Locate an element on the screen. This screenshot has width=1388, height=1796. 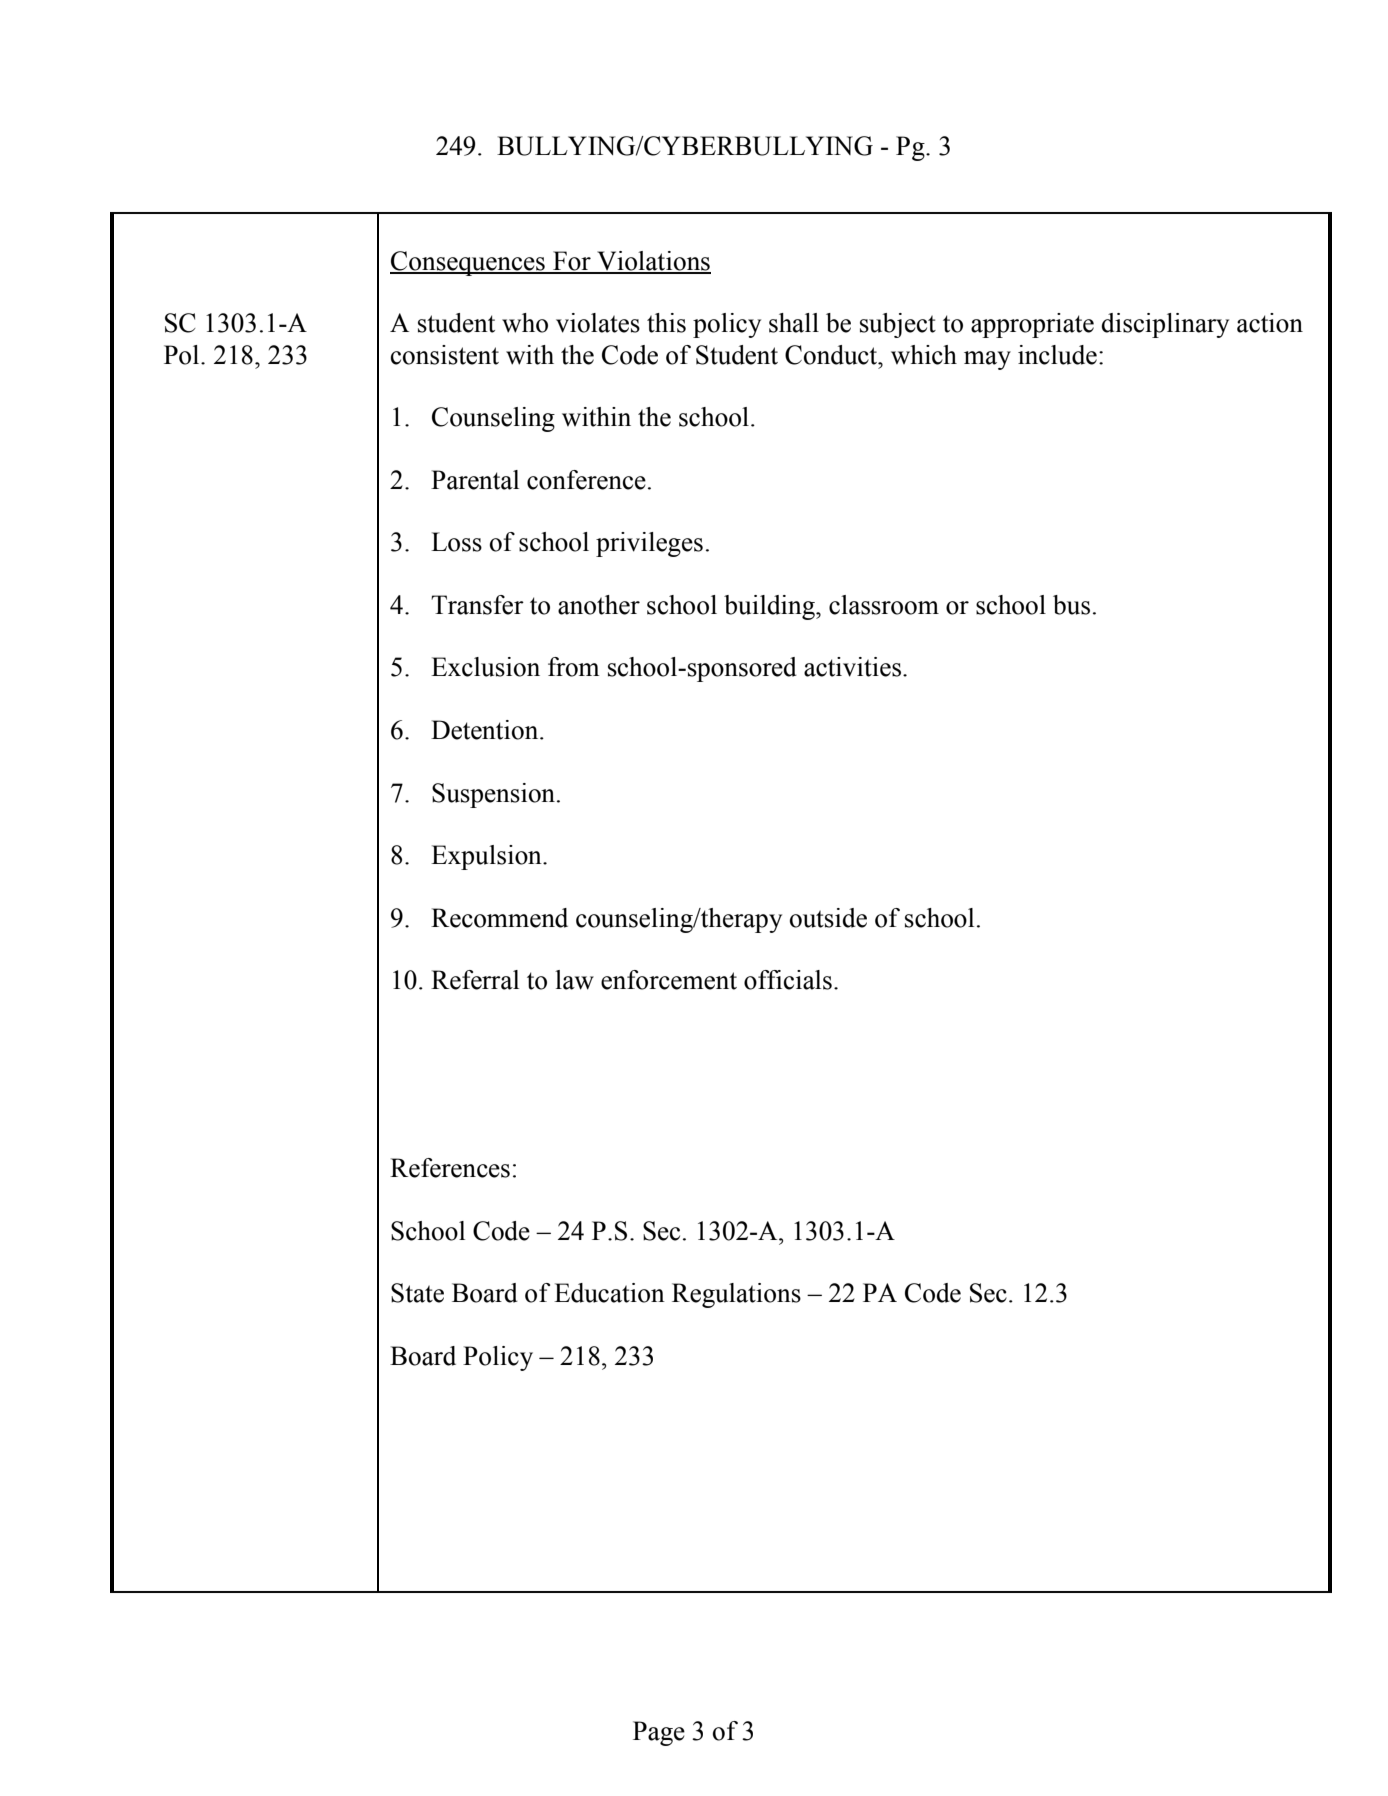
who is located at coordinates (525, 323).
